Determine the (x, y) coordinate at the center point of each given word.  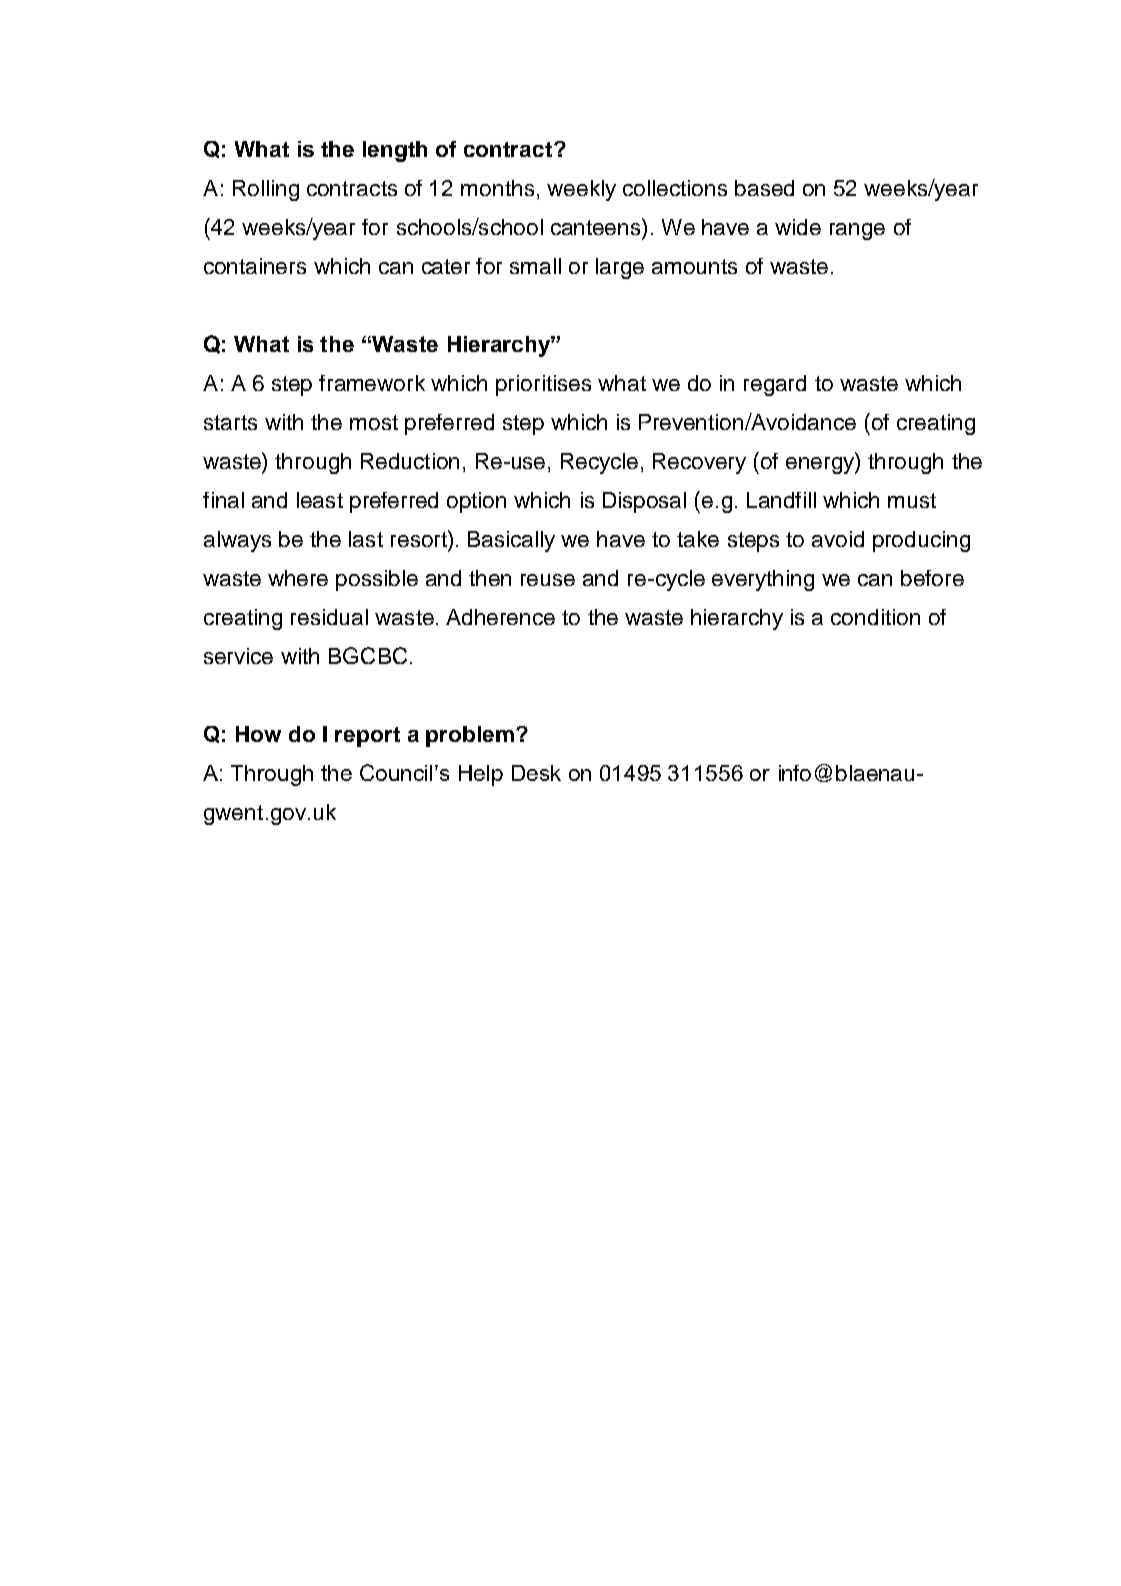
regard (775, 385)
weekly (581, 190)
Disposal (644, 502)
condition (875, 617)
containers (255, 266)
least (320, 500)
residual (329, 617)
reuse (548, 580)
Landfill (781, 500)
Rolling (266, 190)
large (620, 268)
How (258, 734)
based (764, 188)
